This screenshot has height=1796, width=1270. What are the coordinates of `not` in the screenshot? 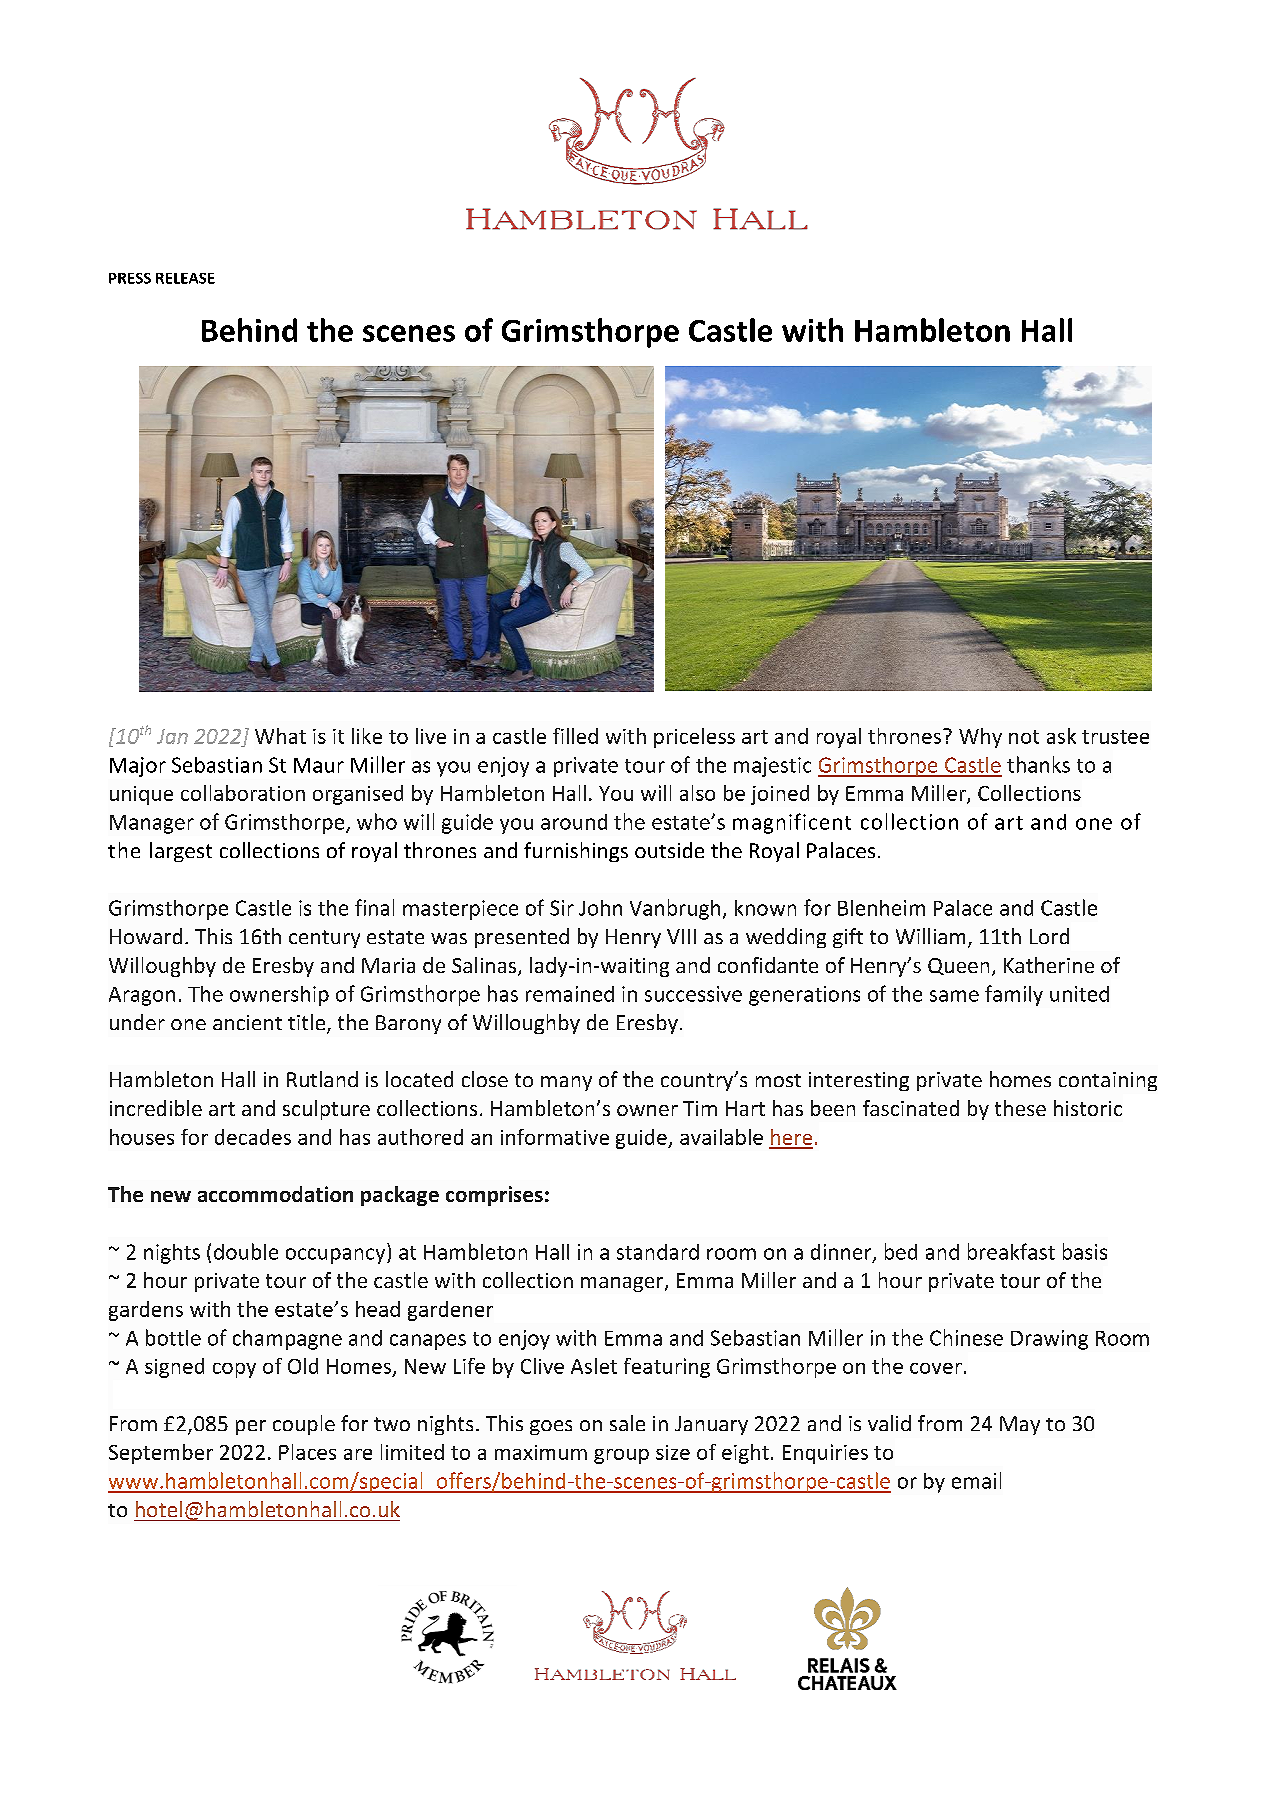 It's located at (1024, 737).
